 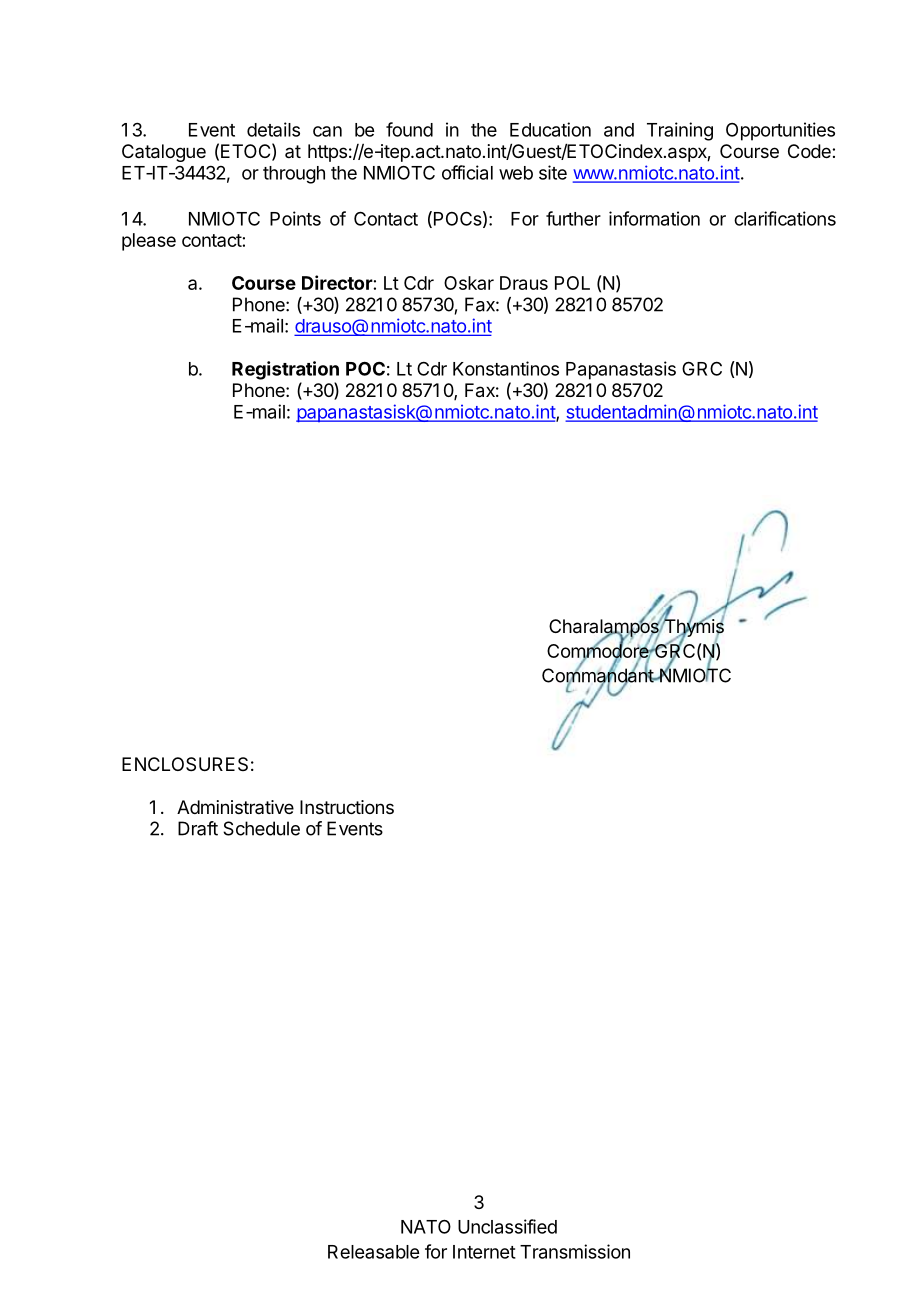 I want to click on Draft, so click(x=198, y=828).
